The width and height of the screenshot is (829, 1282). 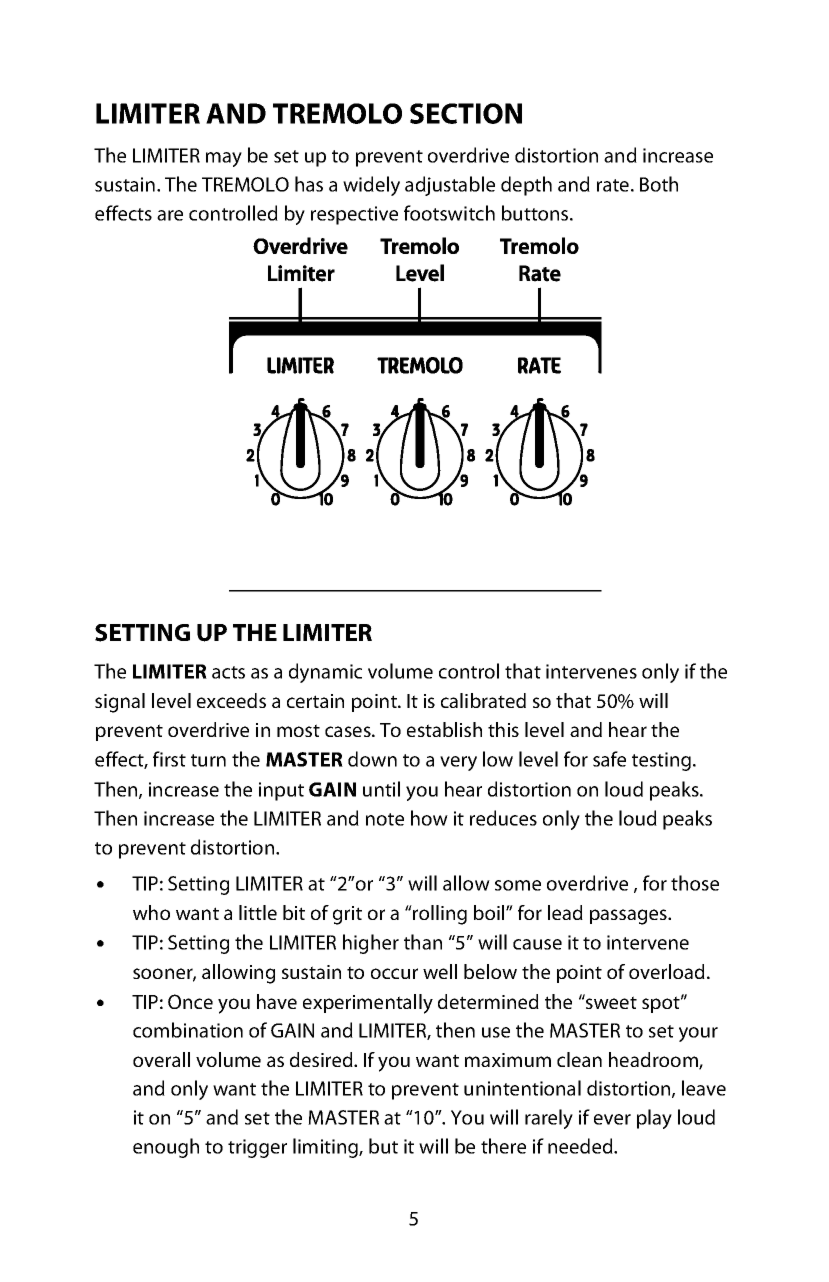 I want to click on enough, so click(x=166, y=1148).
